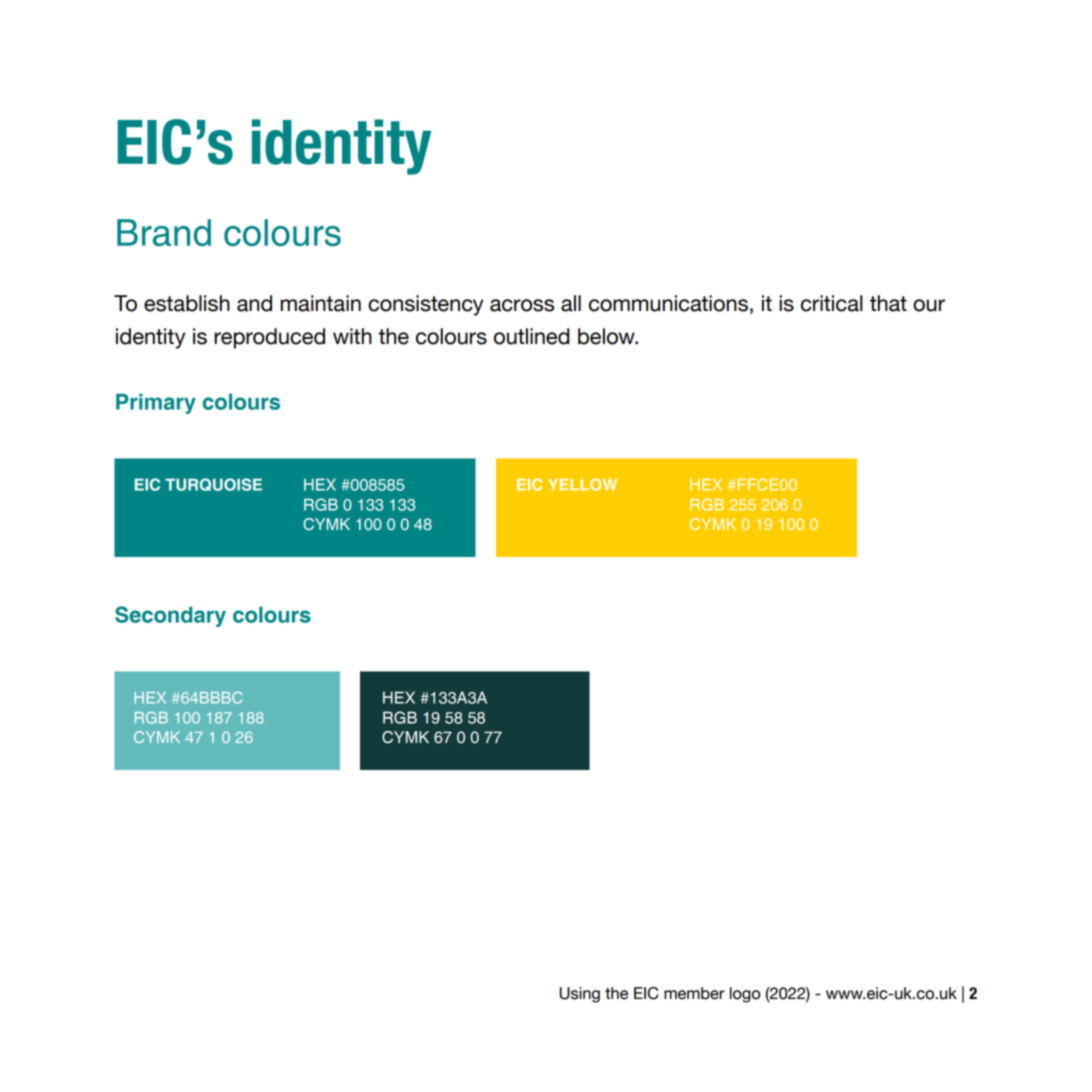  Describe the element at coordinates (170, 616) in the screenshot. I see `Secondary` at that location.
